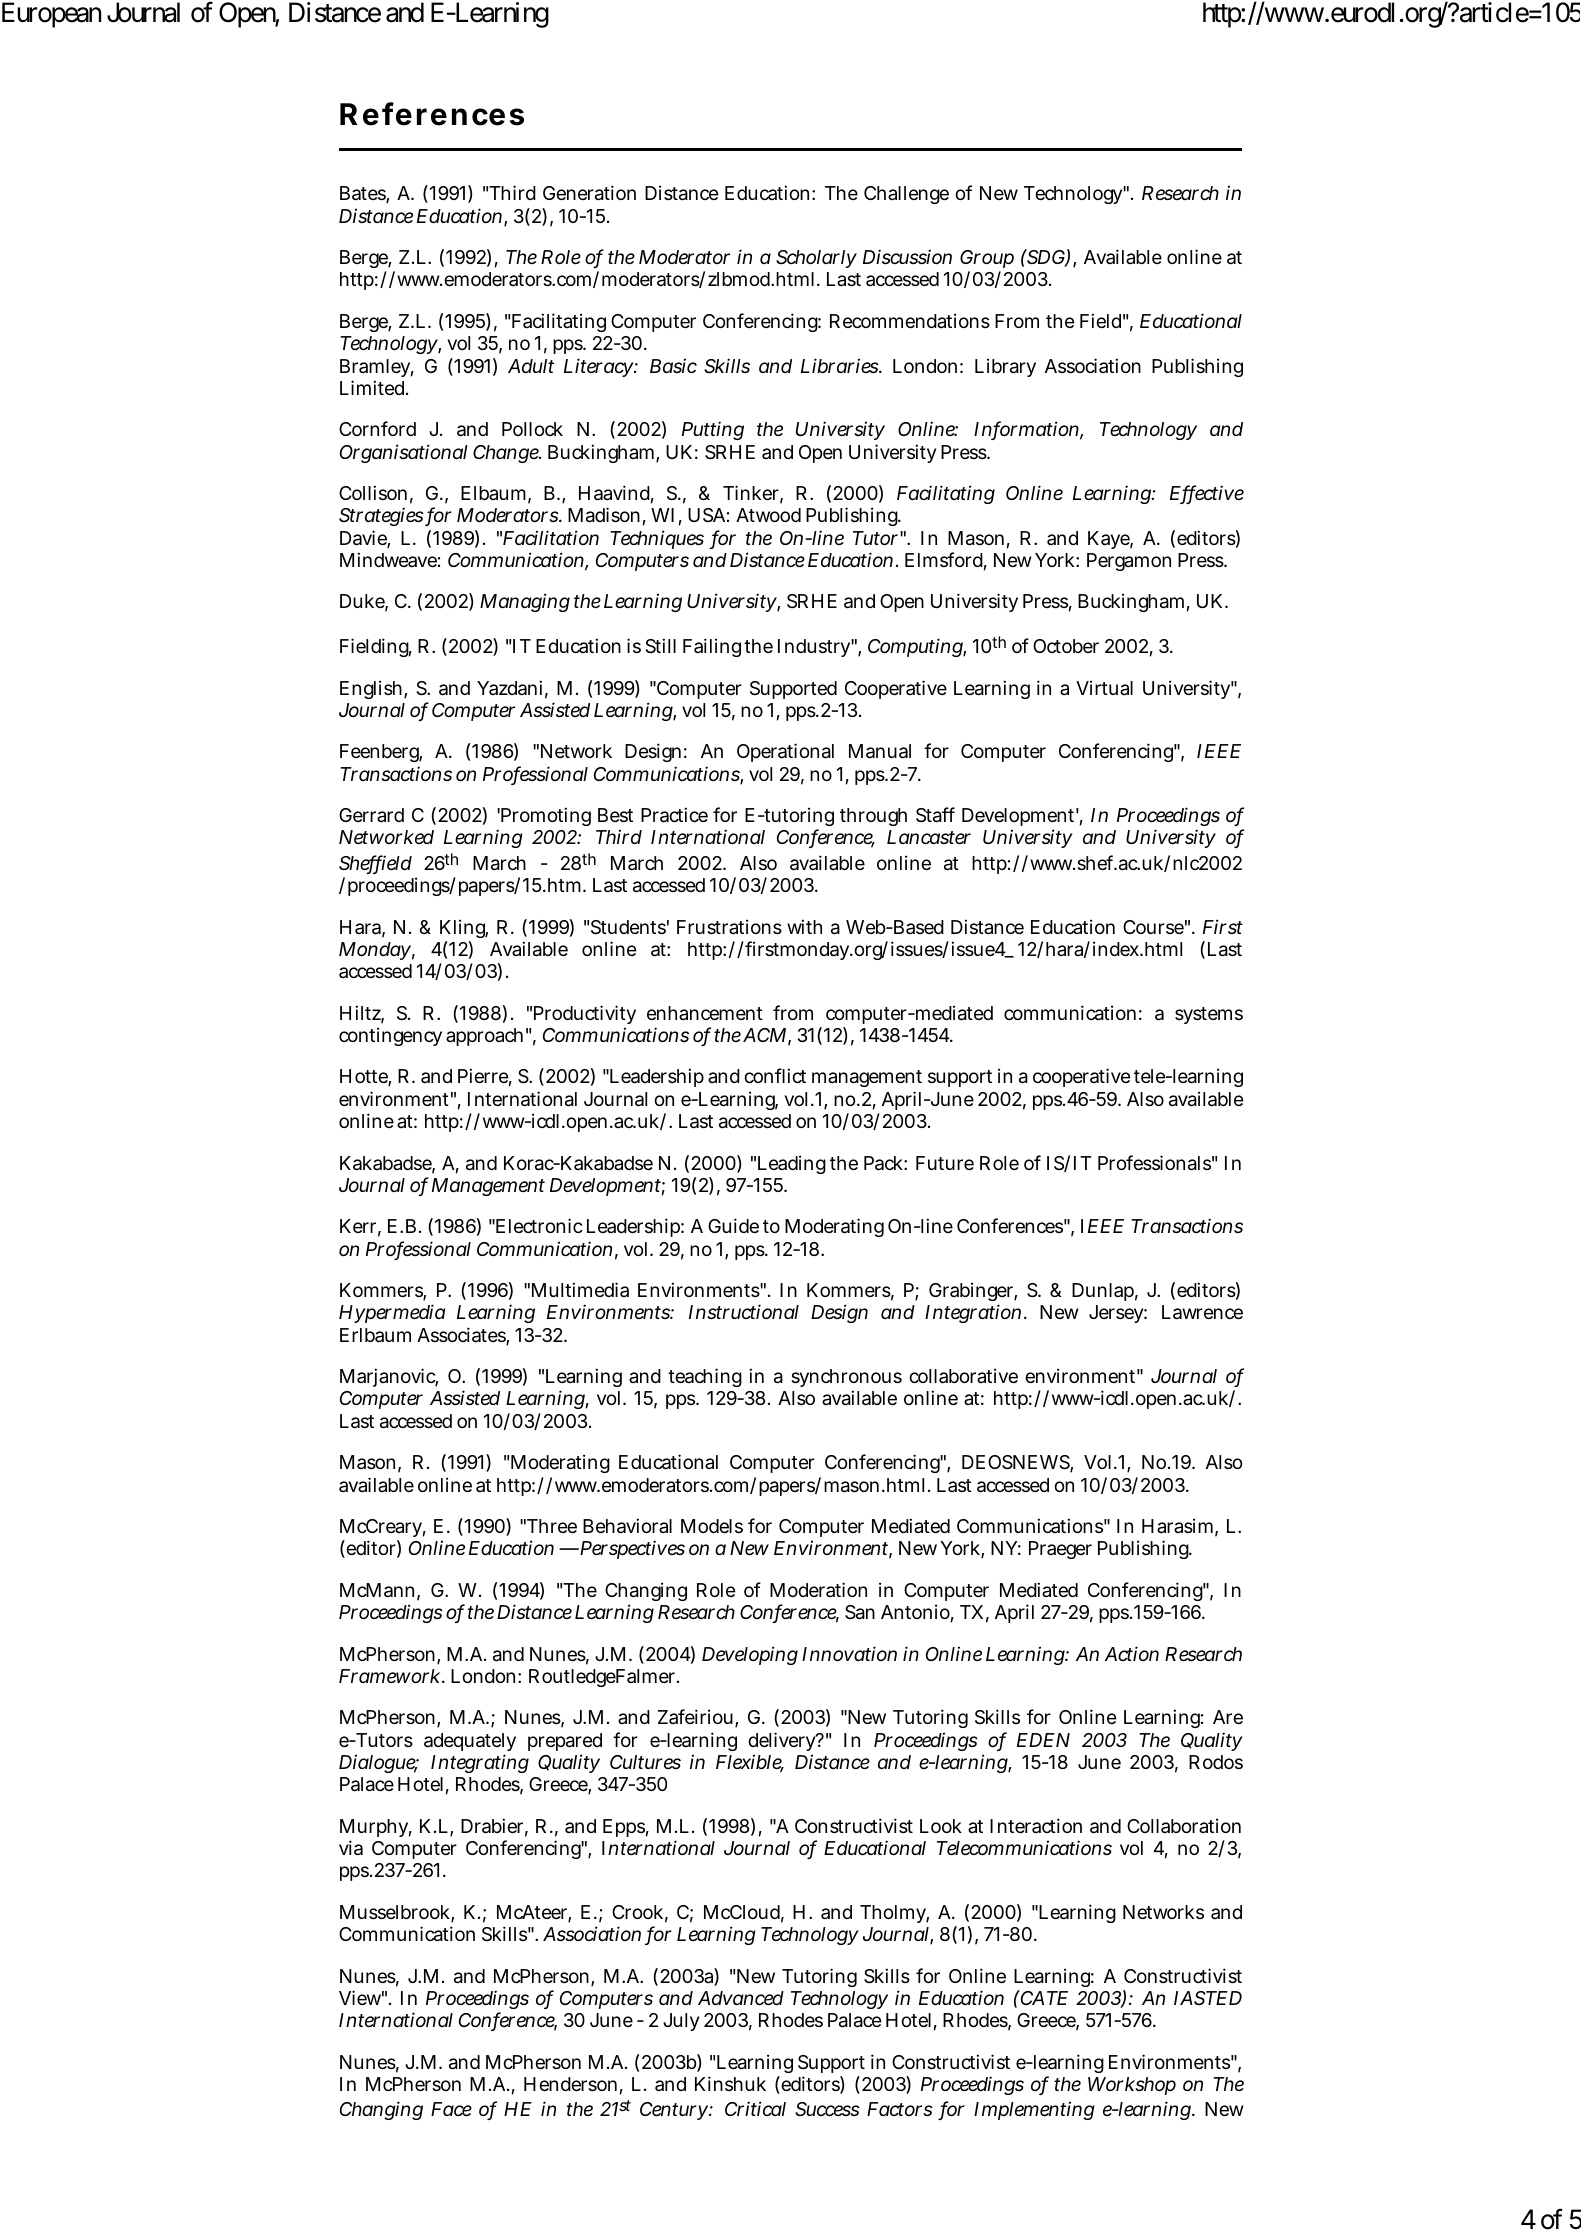  Describe the element at coordinates (883, 1163) in the screenshot. I see `Pack` at that location.
